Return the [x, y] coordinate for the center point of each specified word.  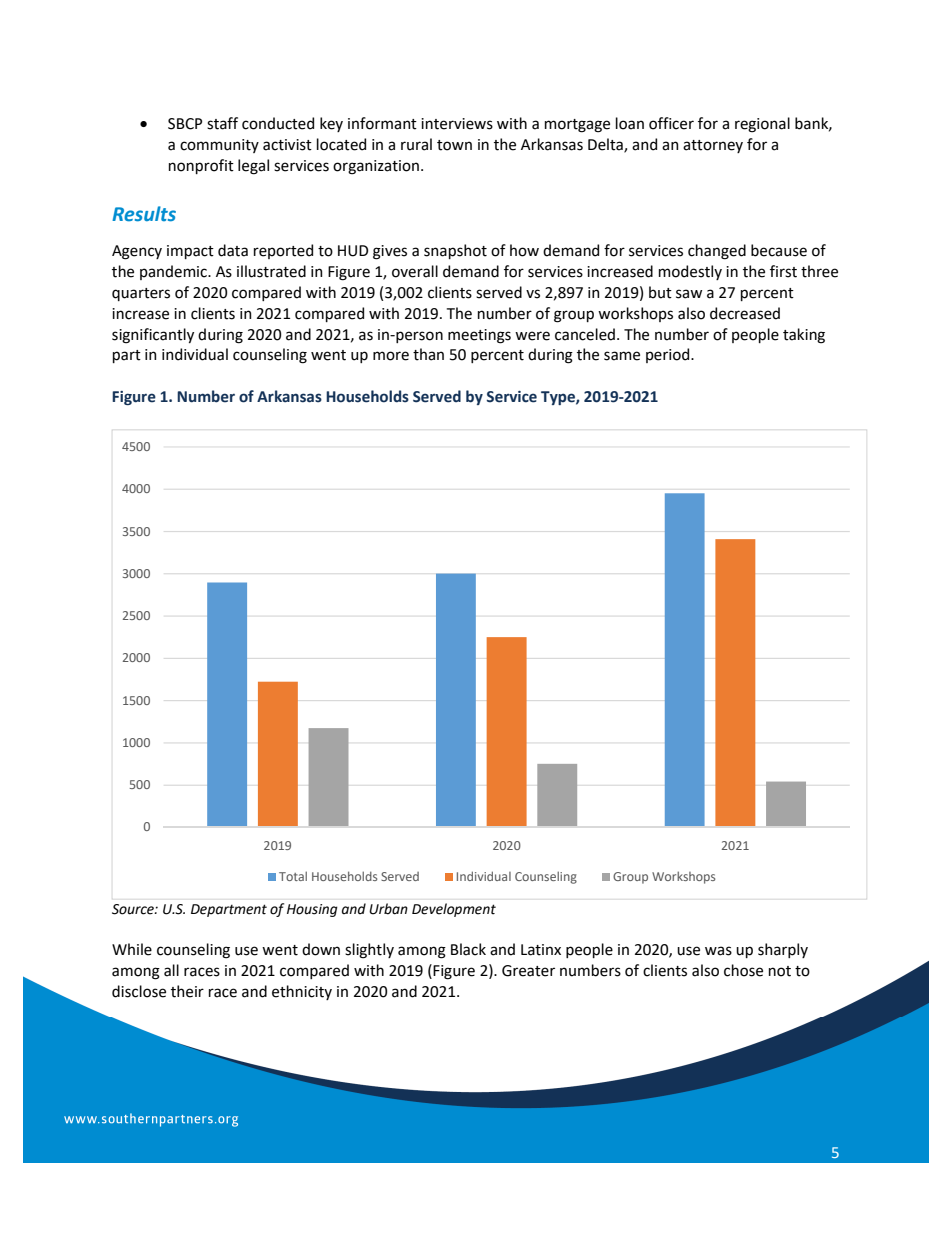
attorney [713, 146]
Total [293, 876]
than [428, 354]
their [187, 991]
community [219, 146]
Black [468, 949]
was [718, 951]
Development [454, 910]
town [454, 145]
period [669, 355]
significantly [153, 336]
